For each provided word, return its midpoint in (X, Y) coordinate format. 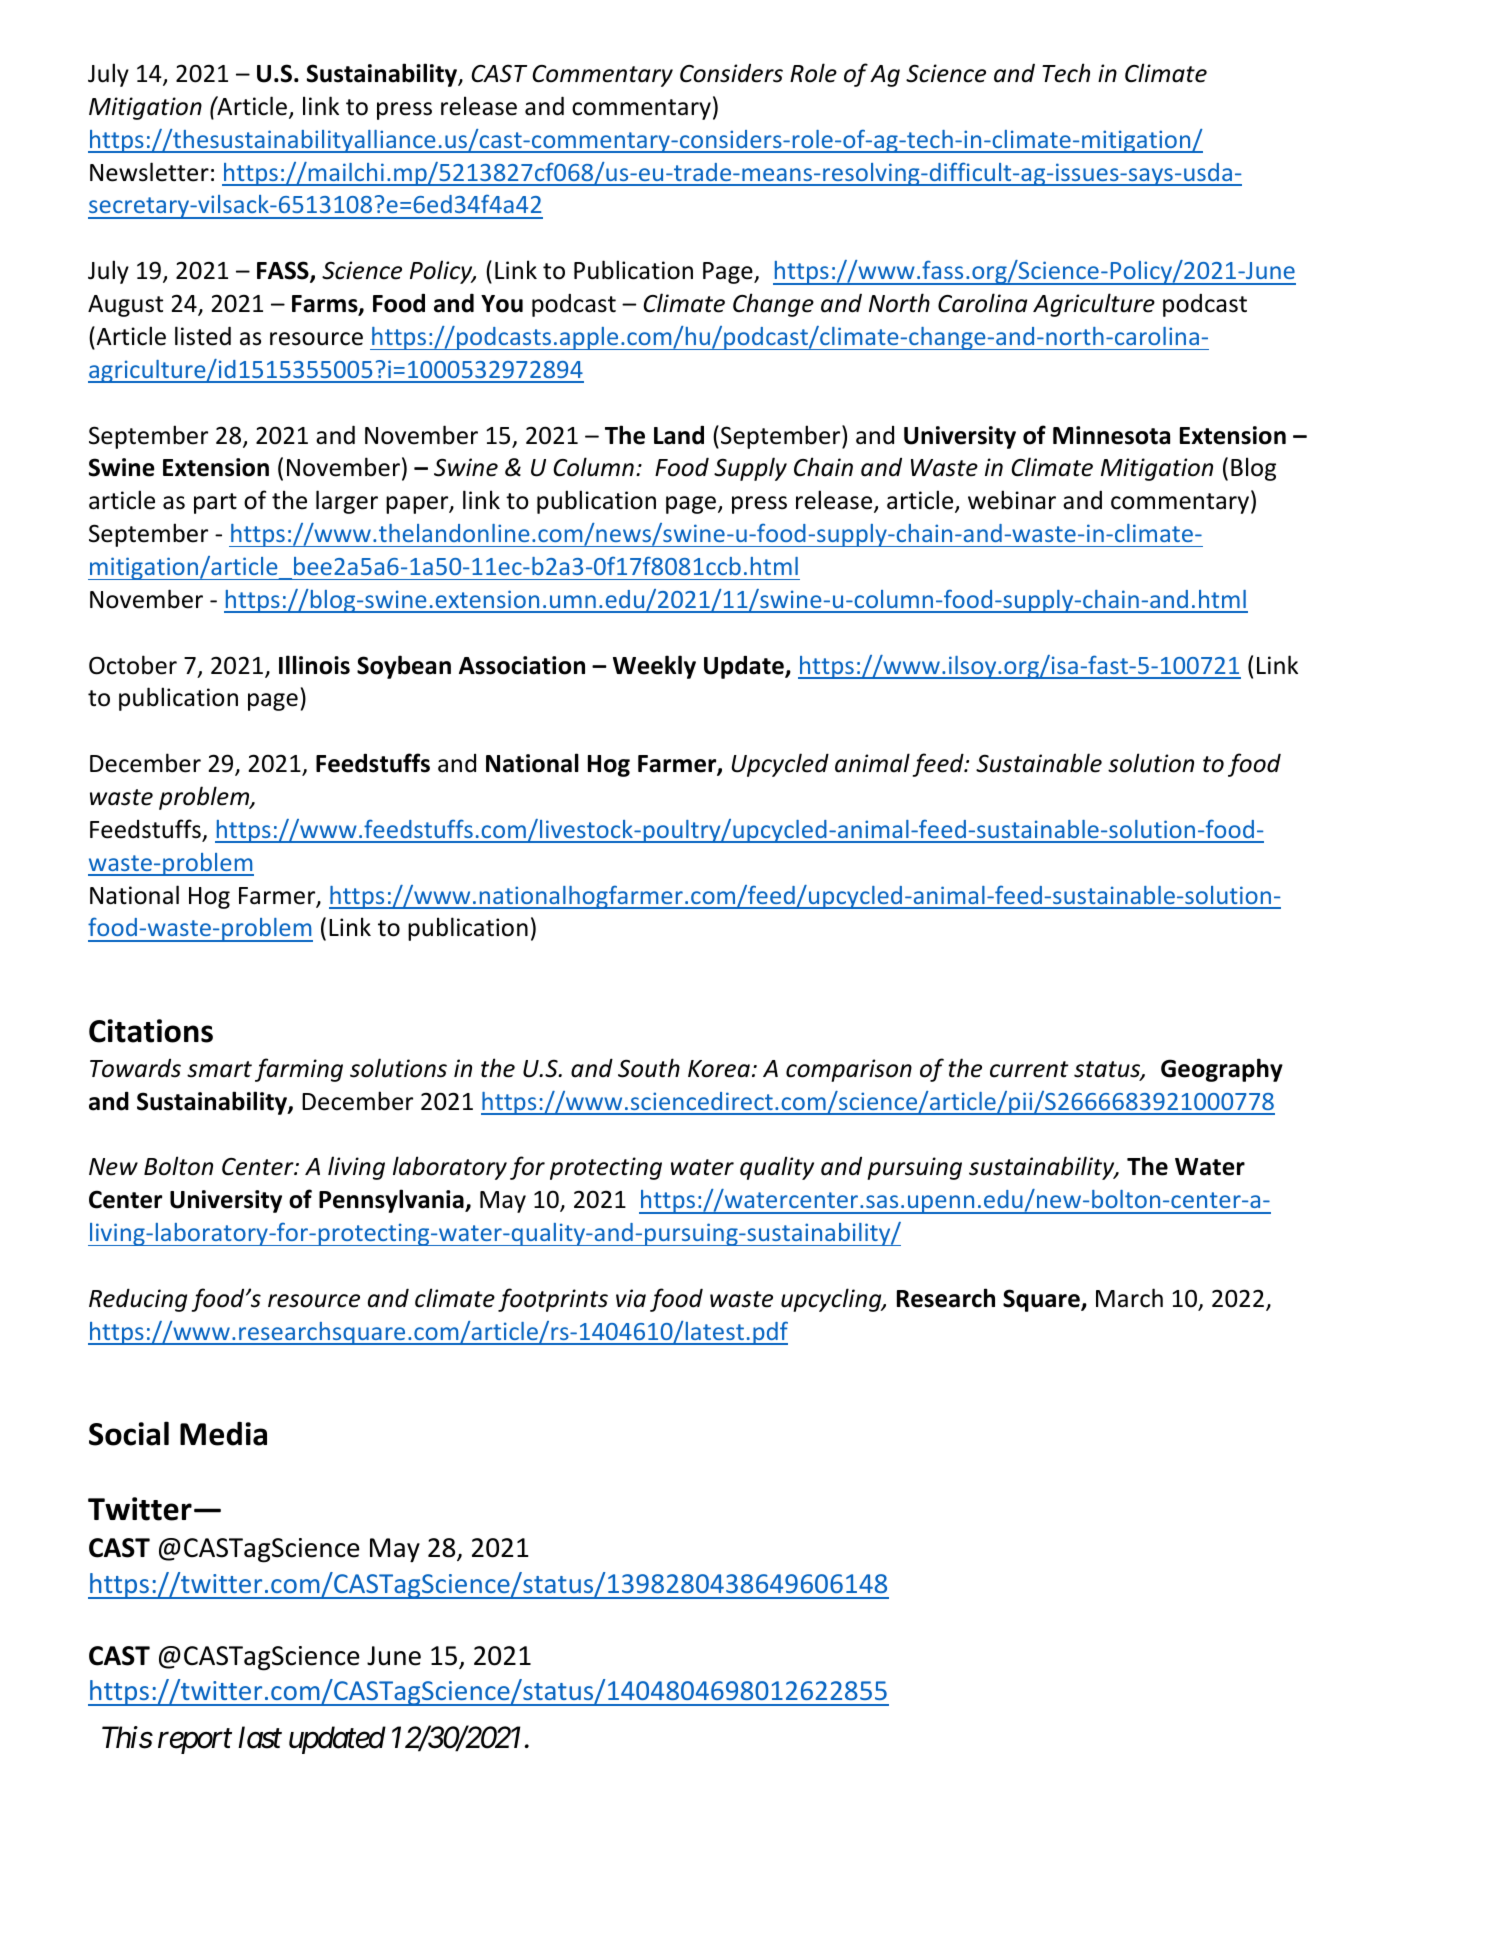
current (1029, 1069)
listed (203, 336)
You (502, 304)
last (260, 1737)
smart (219, 1069)
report (195, 1742)
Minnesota (1111, 435)
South (649, 1068)
